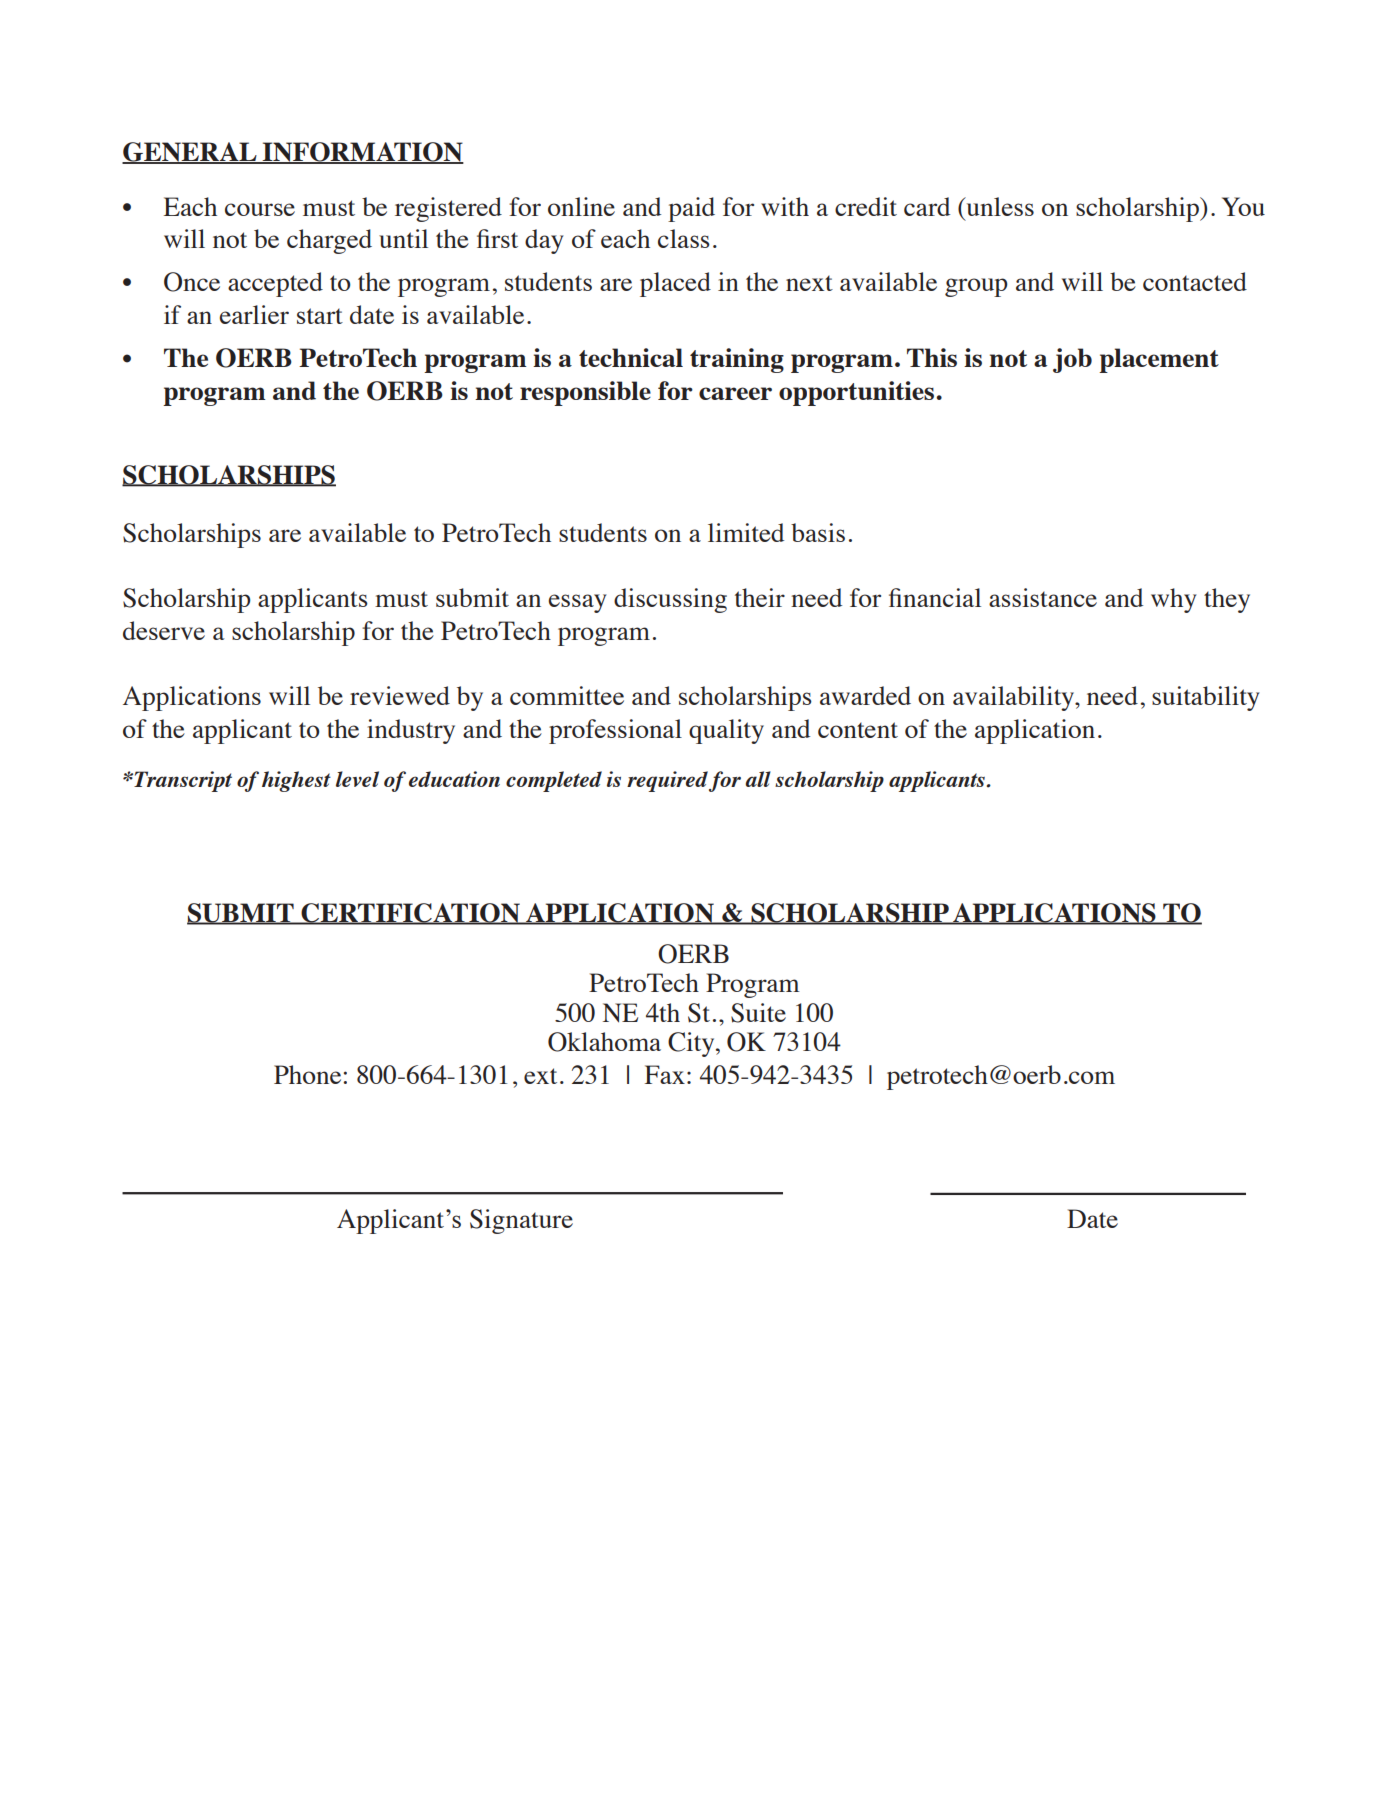 This image has height=1798, width=1389. I want to click on required, so click(667, 781).
